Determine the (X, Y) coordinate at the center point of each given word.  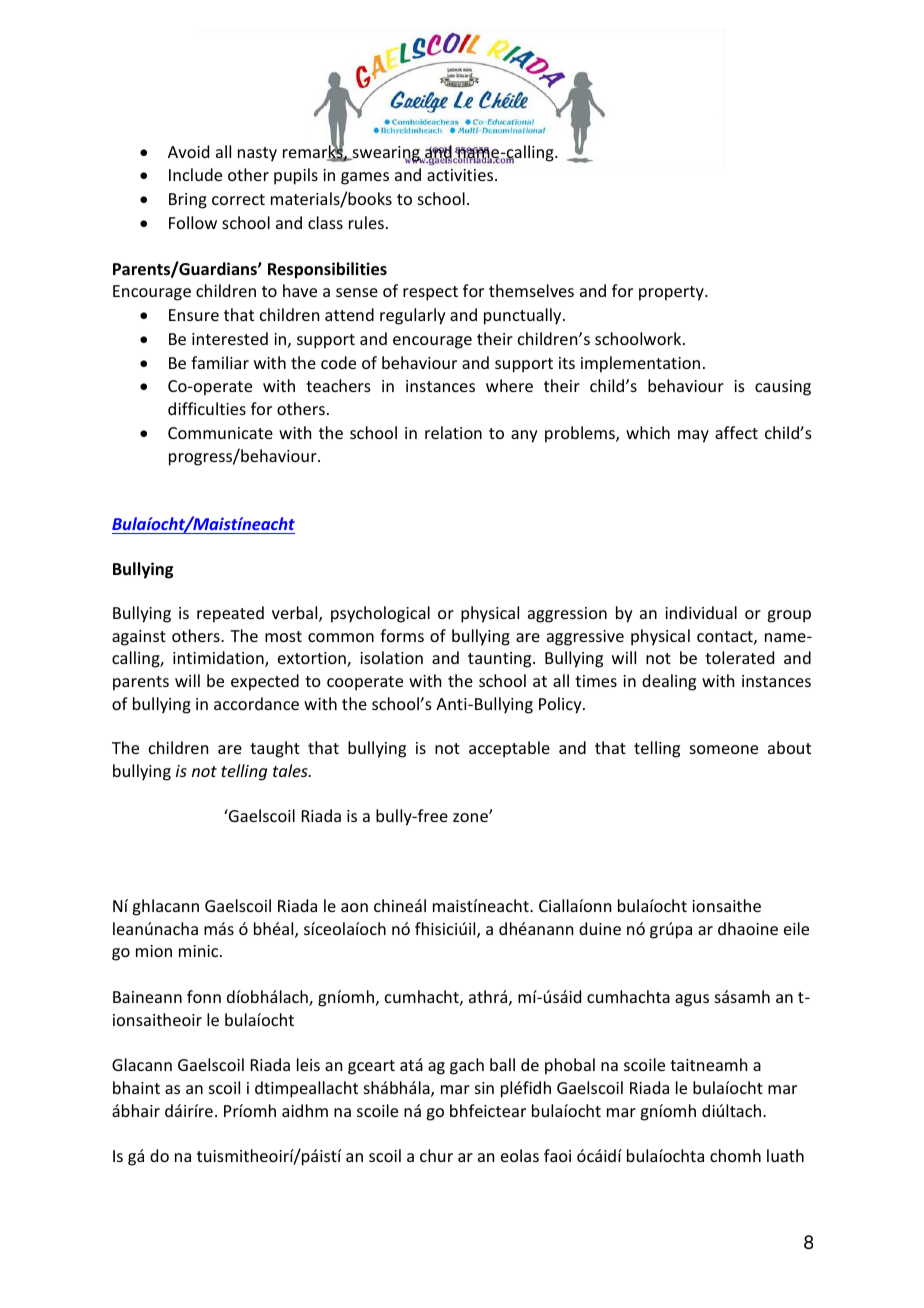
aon (354, 907)
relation (453, 432)
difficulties (207, 408)
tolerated (739, 657)
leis (308, 1064)
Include (195, 174)
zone (471, 817)
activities (461, 175)
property (672, 293)
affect (736, 432)
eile (796, 928)
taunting (501, 660)
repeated (230, 614)
